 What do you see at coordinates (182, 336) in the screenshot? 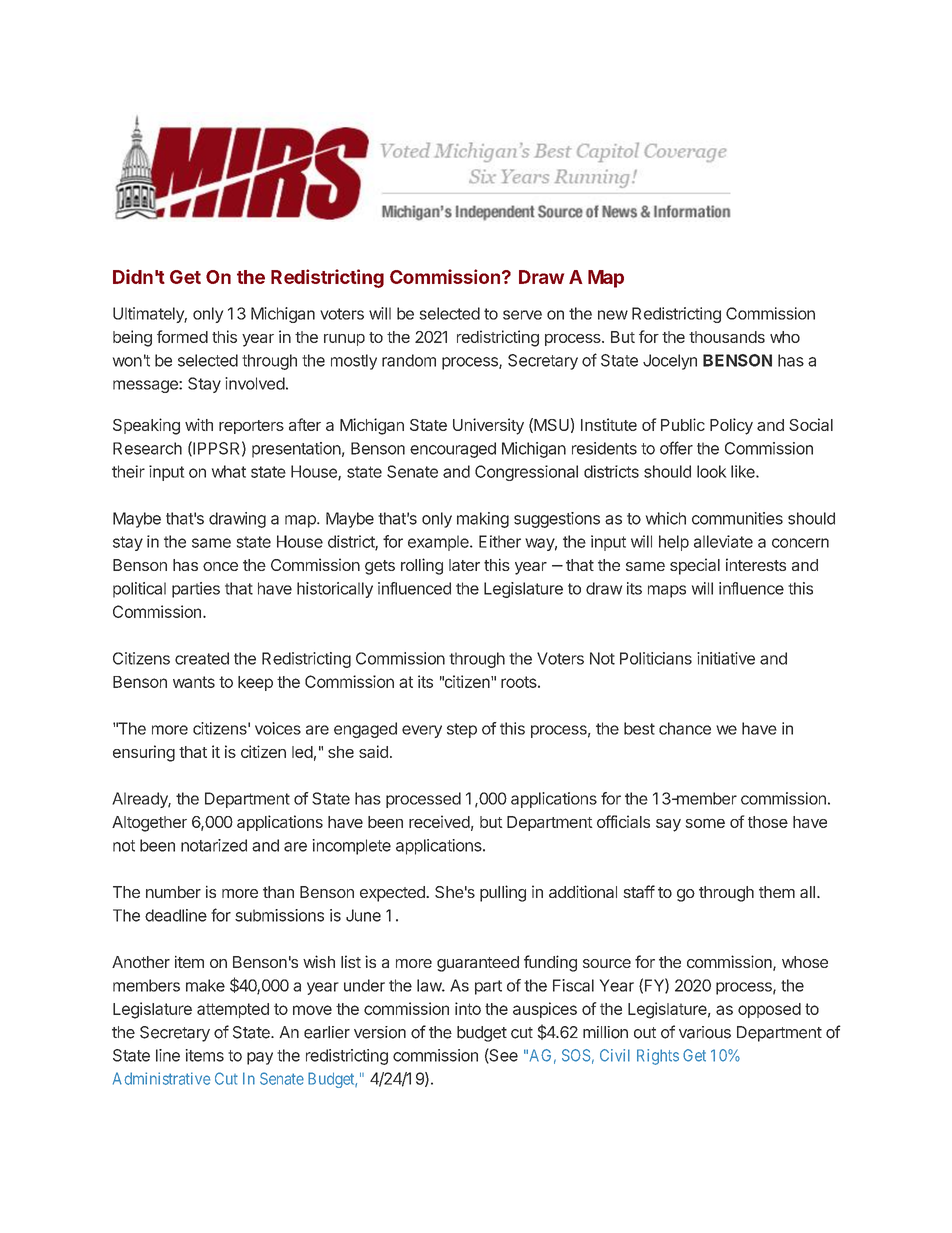
I see `formed` at bounding box center [182, 336].
